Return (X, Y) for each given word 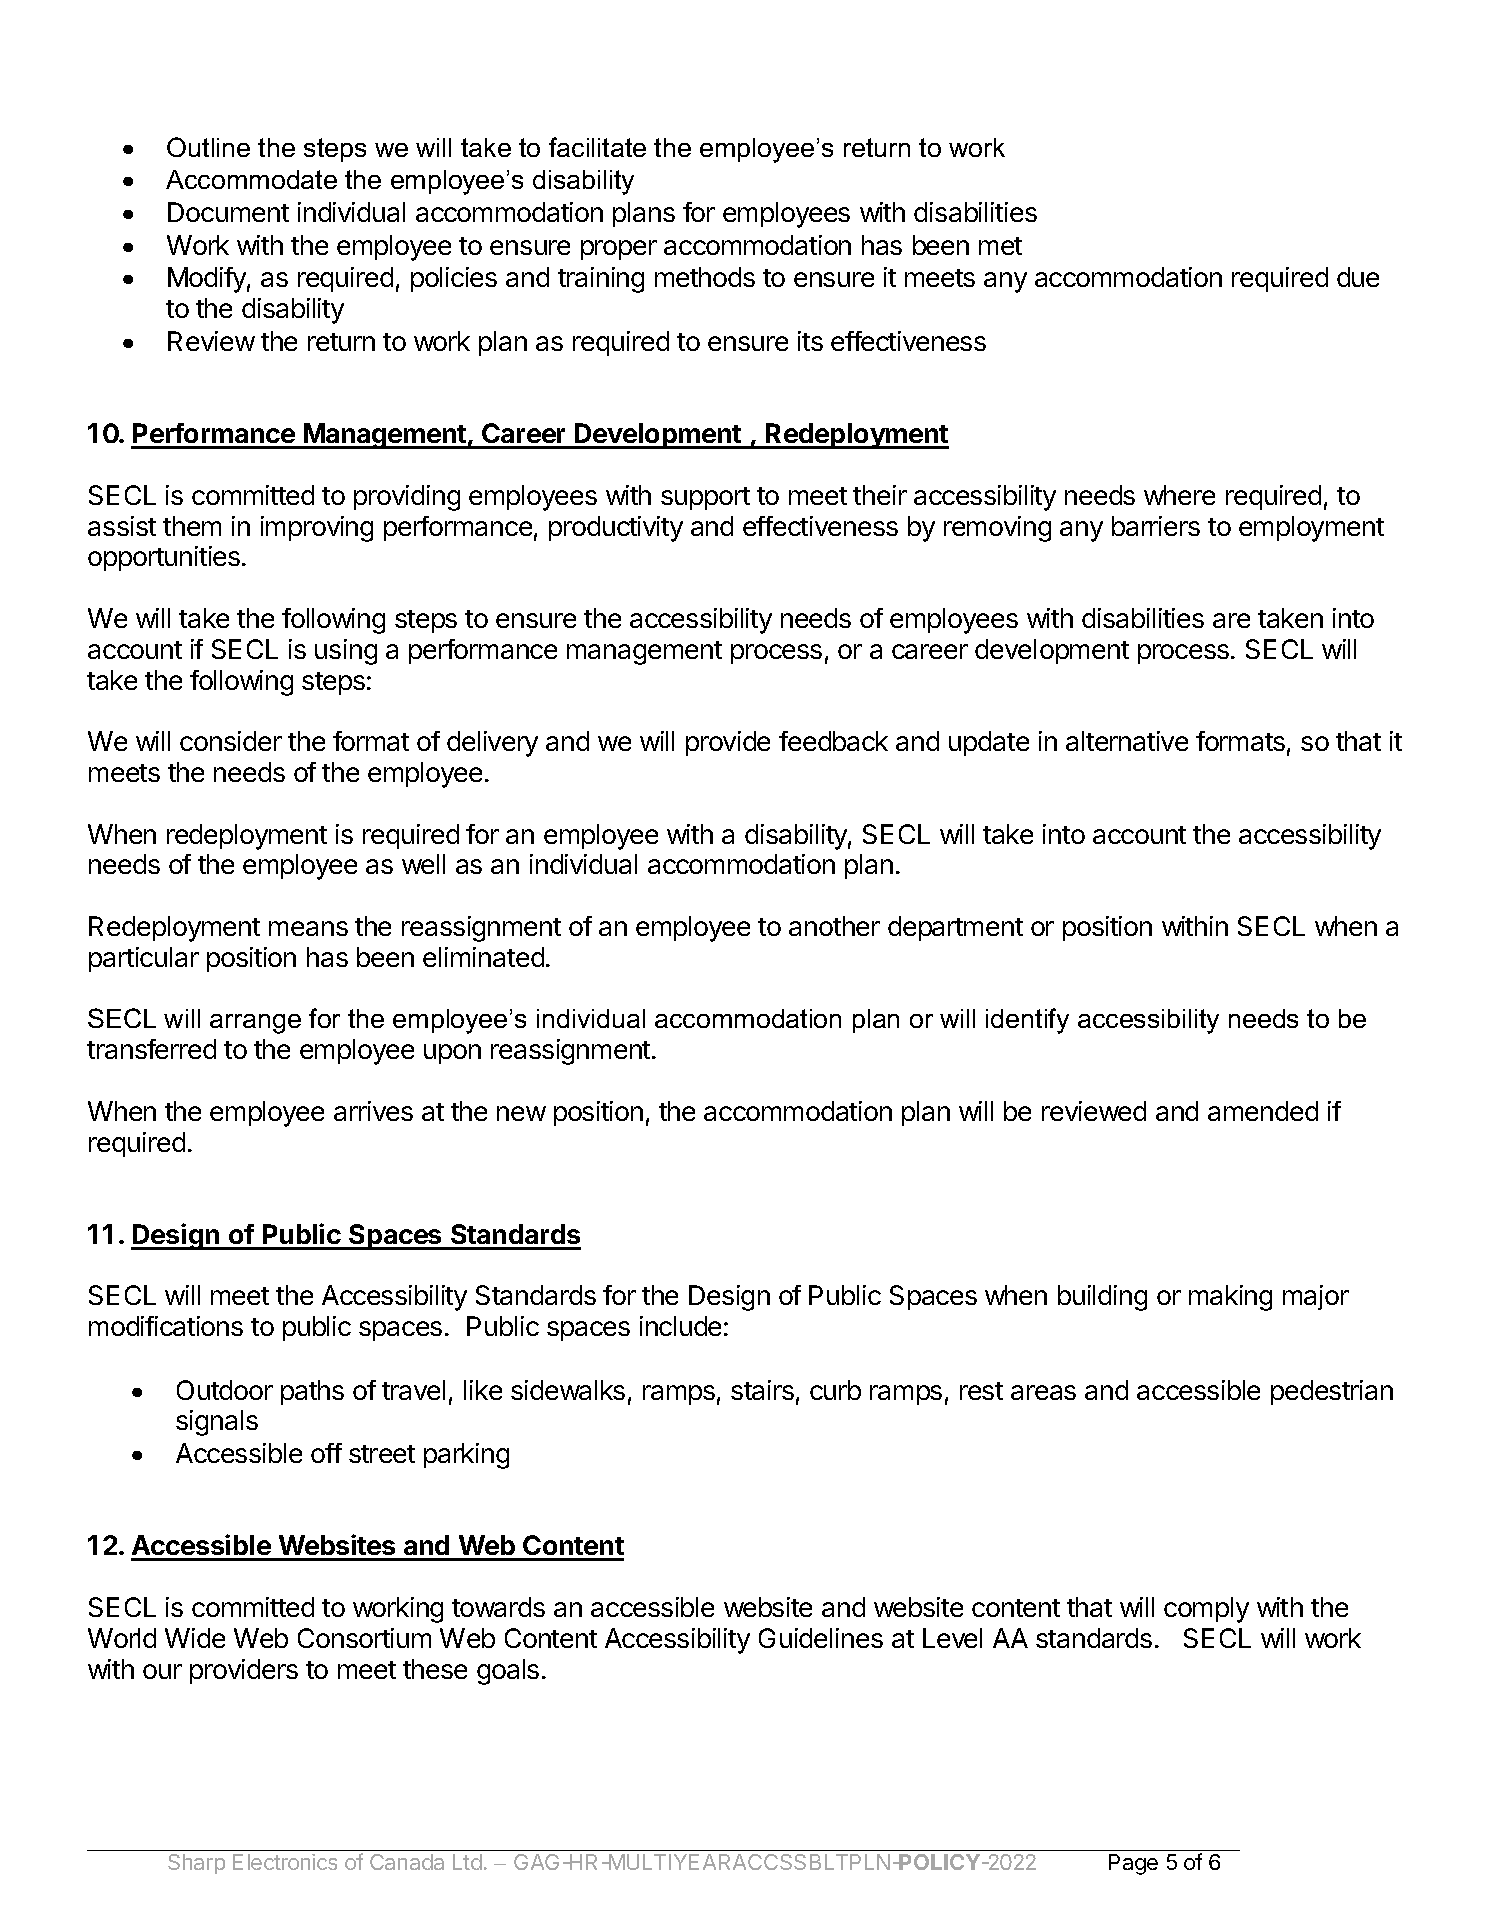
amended (1263, 1111)
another (834, 926)
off (326, 1453)
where (1179, 495)
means (308, 928)
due (1358, 277)
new (521, 1113)
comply (1206, 1610)
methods (705, 277)
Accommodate (251, 179)
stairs (762, 1390)
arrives (373, 1111)
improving (317, 529)
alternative (1127, 741)
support (705, 498)
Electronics (285, 1862)
